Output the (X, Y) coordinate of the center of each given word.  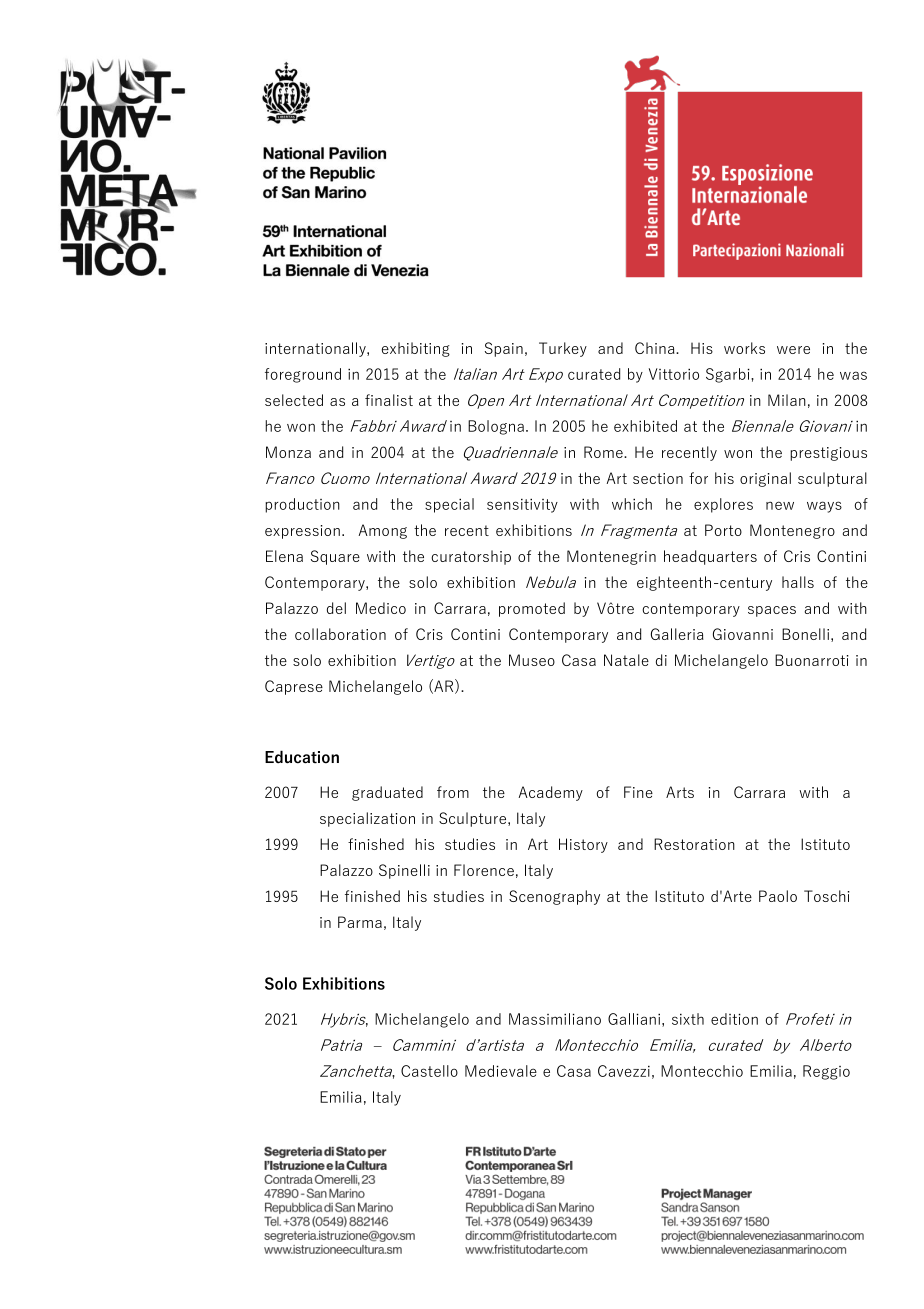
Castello (429, 1071)
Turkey (563, 349)
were (793, 350)
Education (302, 757)
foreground (303, 375)
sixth (688, 1019)
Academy (551, 793)
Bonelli (805, 634)
